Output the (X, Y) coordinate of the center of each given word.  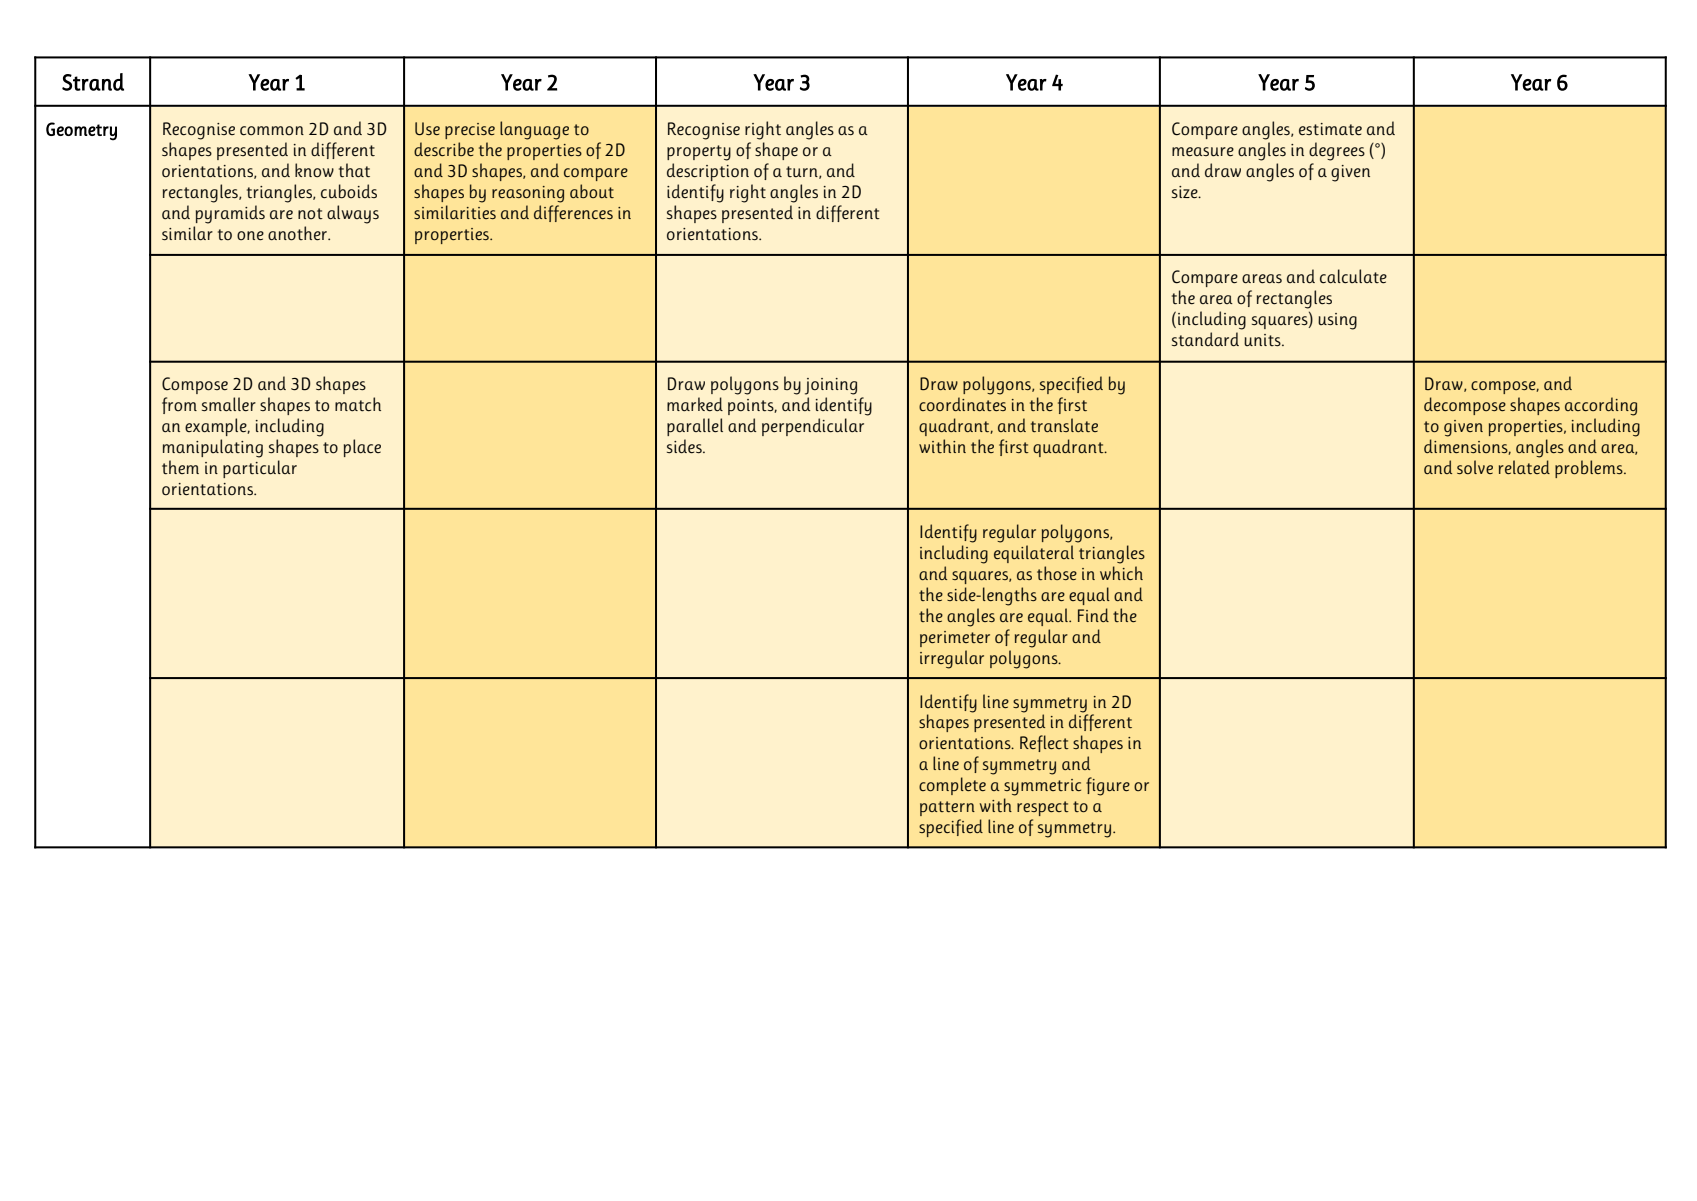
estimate (1330, 129)
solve (1475, 467)
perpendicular (813, 427)
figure (1108, 786)
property (699, 153)
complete (952, 786)
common (272, 131)
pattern (947, 808)
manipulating (213, 448)
